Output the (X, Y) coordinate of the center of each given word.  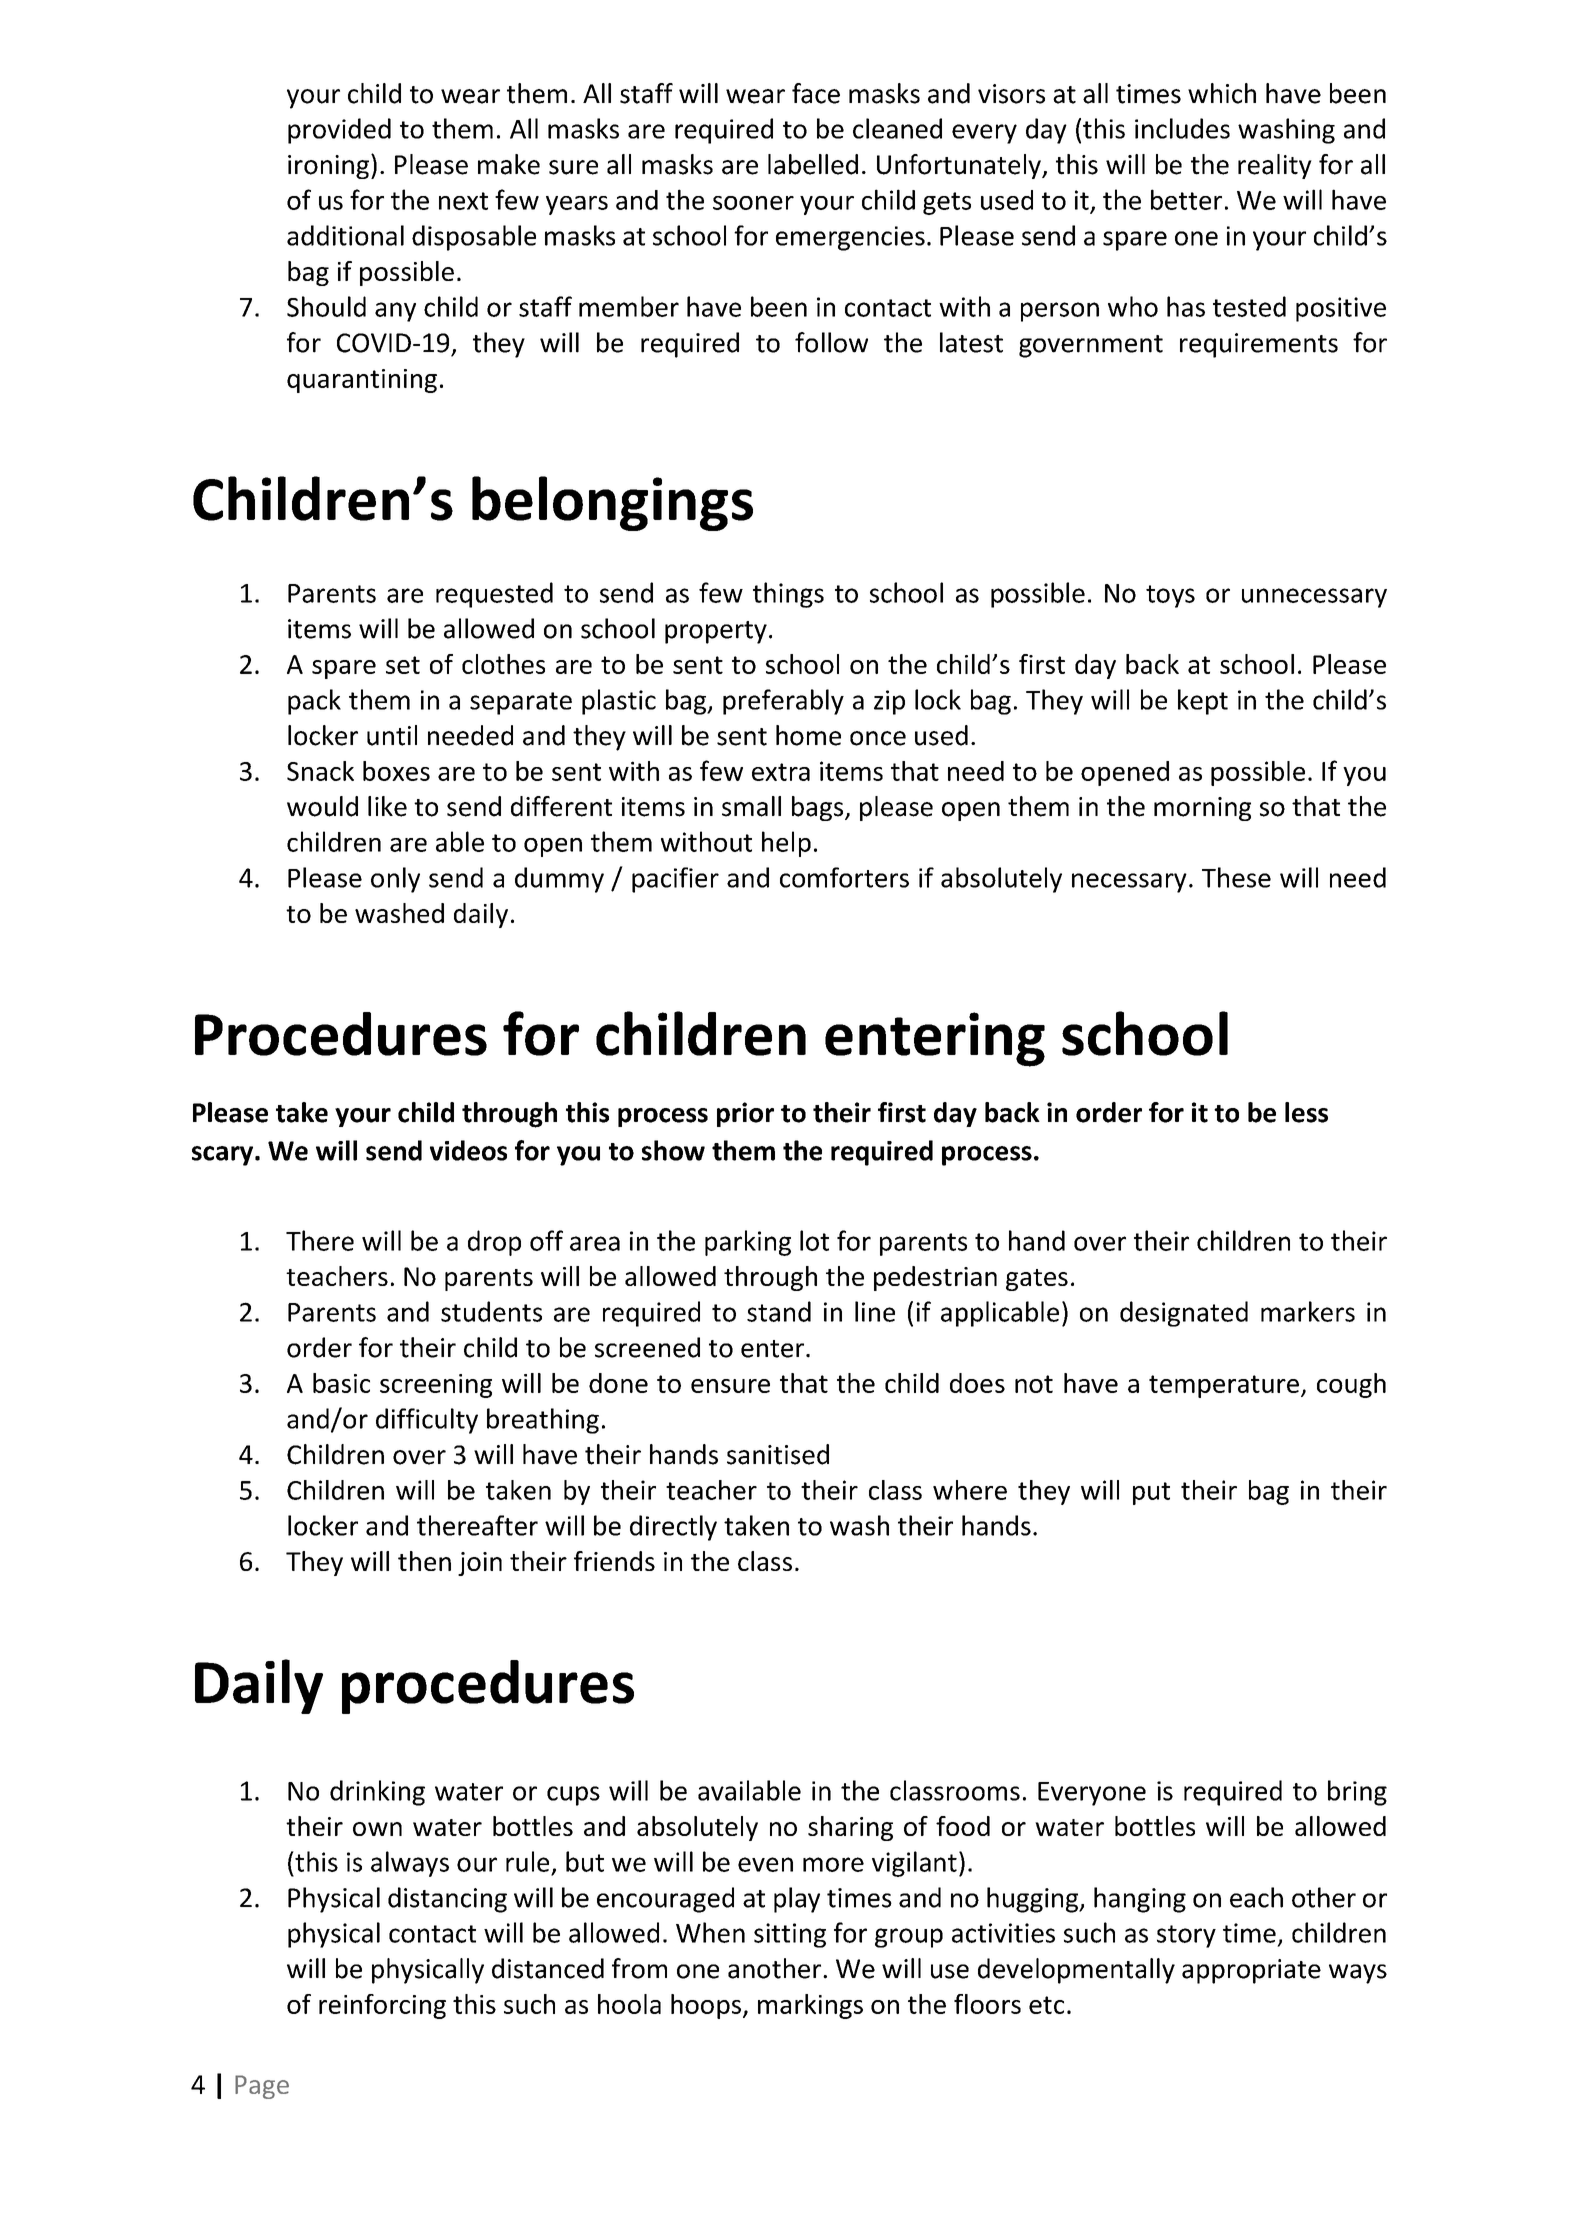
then (424, 1561)
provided (339, 131)
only (395, 880)
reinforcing (382, 2006)
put (1151, 1493)
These (1236, 877)
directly (673, 1528)
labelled (813, 164)
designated (1184, 1314)
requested (494, 595)
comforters (844, 877)
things (788, 595)
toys (1170, 596)
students (491, 1311)
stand (779, 1311)
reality (1275, 166)
